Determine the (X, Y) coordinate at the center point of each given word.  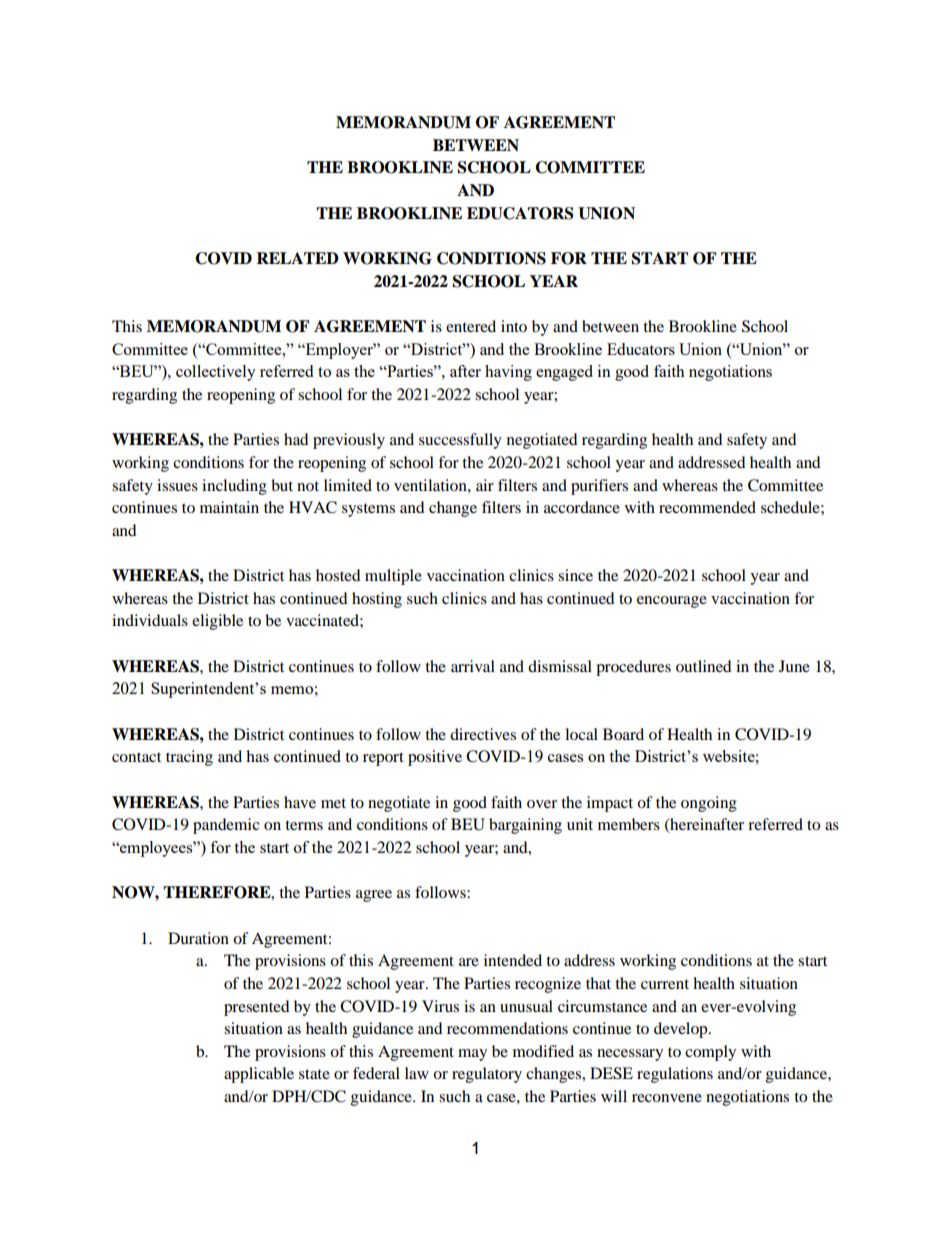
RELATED (297, 258)
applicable (259, 1075)
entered (471, 326)
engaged (564, 373)
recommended (707, 507)
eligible (217, 622)
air (485, 485)
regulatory (487, 1075)
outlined (704, 666)
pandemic (226, 826)
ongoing (709, 804)
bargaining (525, 826)
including (234, 487)
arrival (473, 666)
